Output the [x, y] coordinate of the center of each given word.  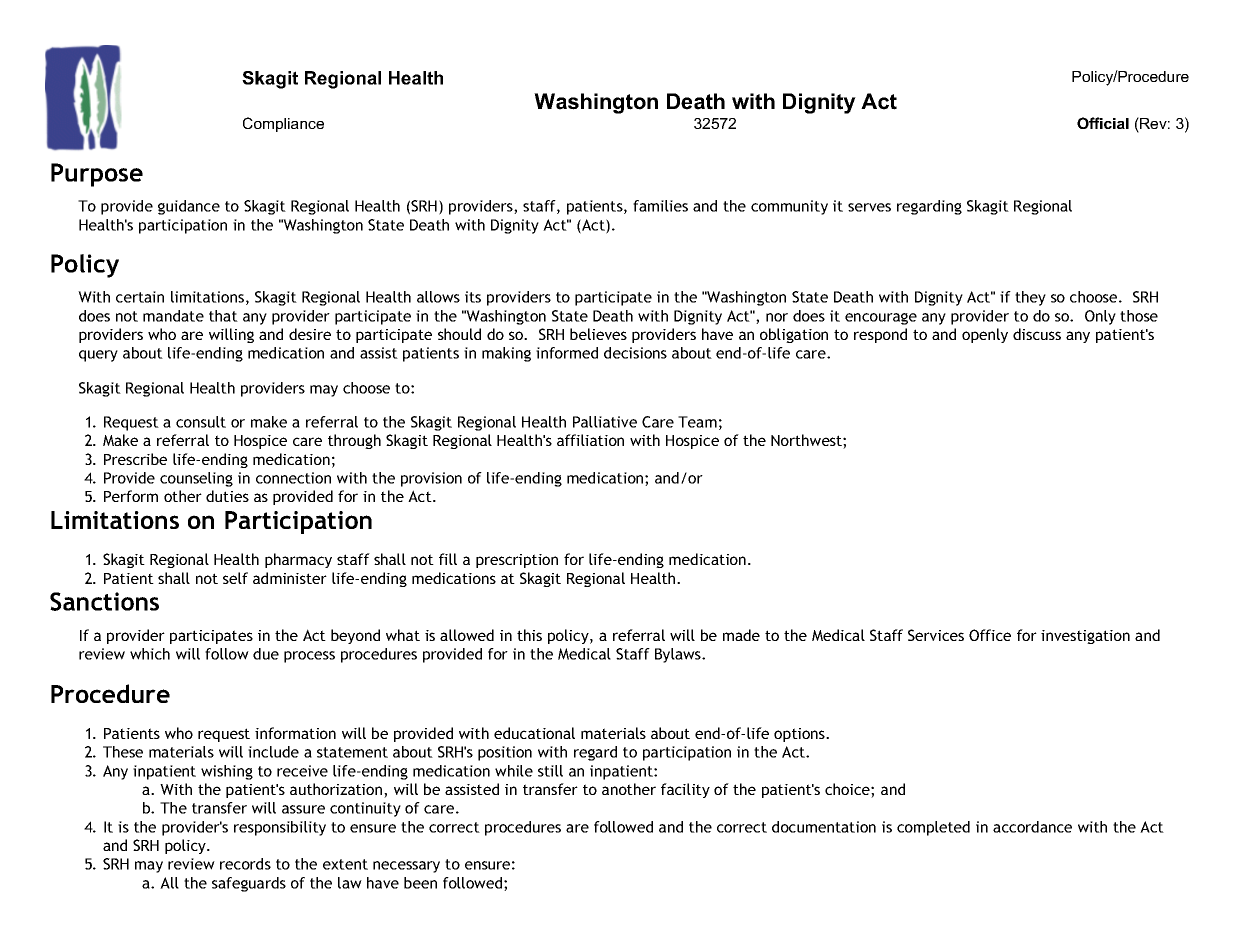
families [660, 206]
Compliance [283, 124]
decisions [635, 353]
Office [990, 635]
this [529, 635]
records [245, 864]
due [266, 654]
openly [985, 335]
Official [1103, 123]
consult [201, 422]
